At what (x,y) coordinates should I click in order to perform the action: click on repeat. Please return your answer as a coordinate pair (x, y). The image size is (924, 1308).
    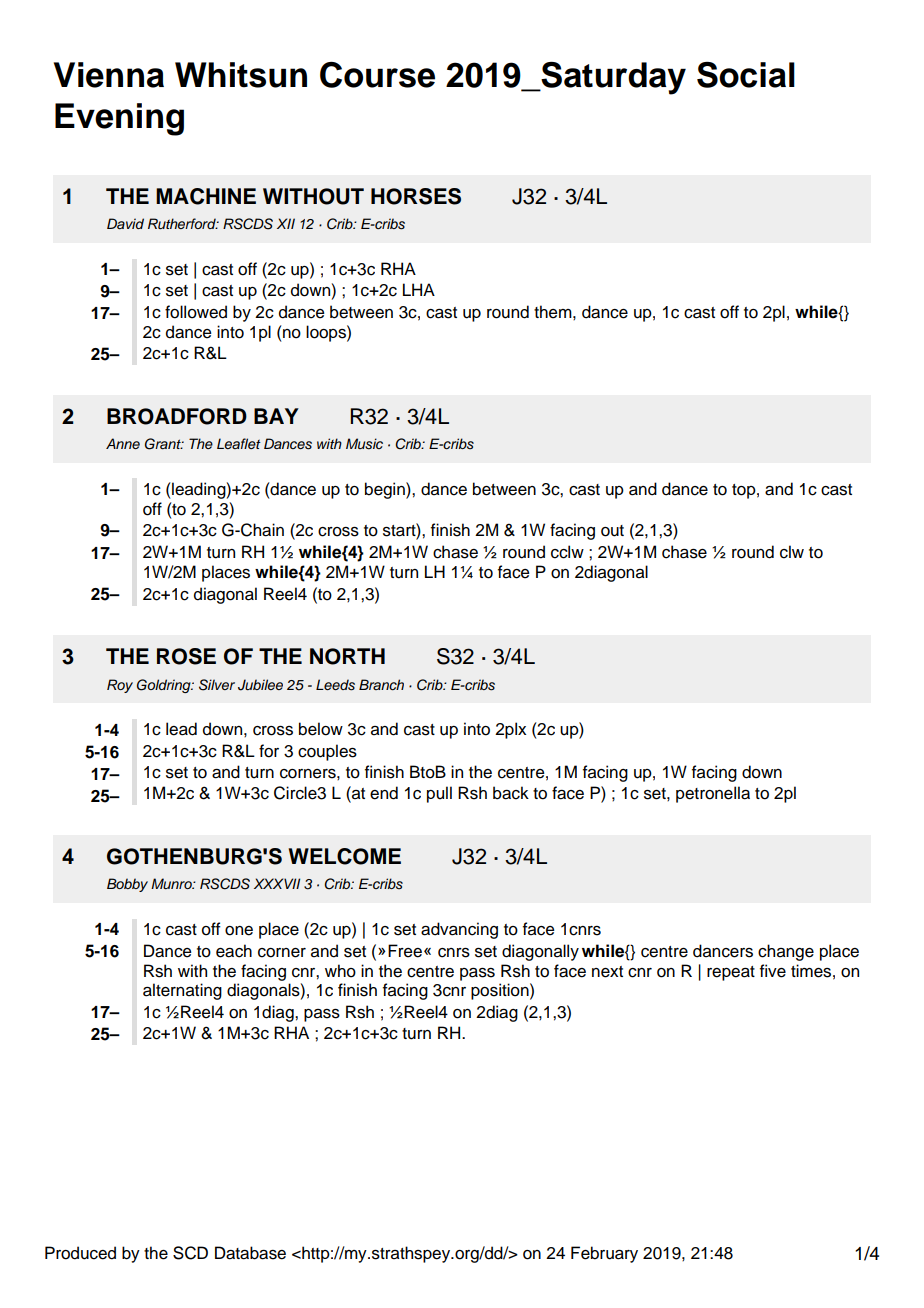
    Looking at the image, I should click on (731, 973).
